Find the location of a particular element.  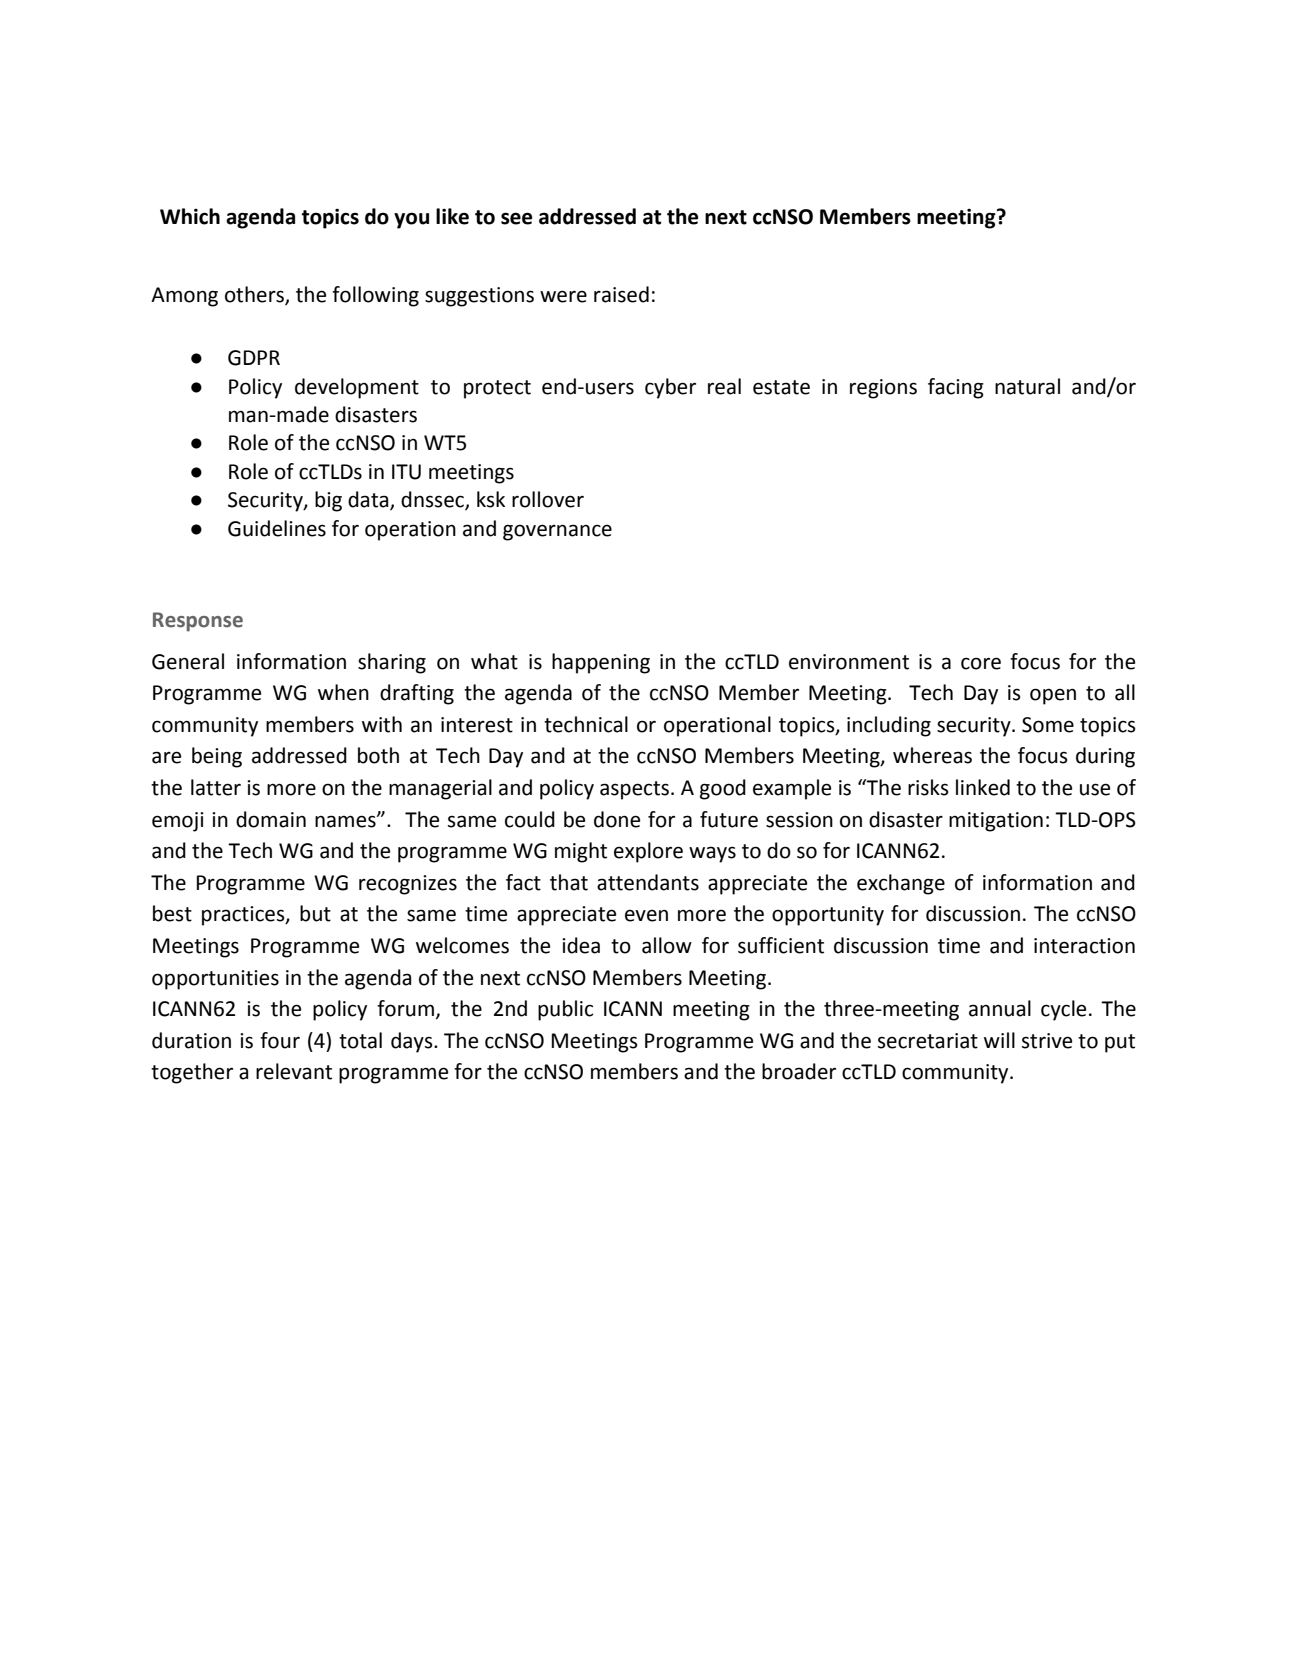

raised is located at coordinates (621, 294).
